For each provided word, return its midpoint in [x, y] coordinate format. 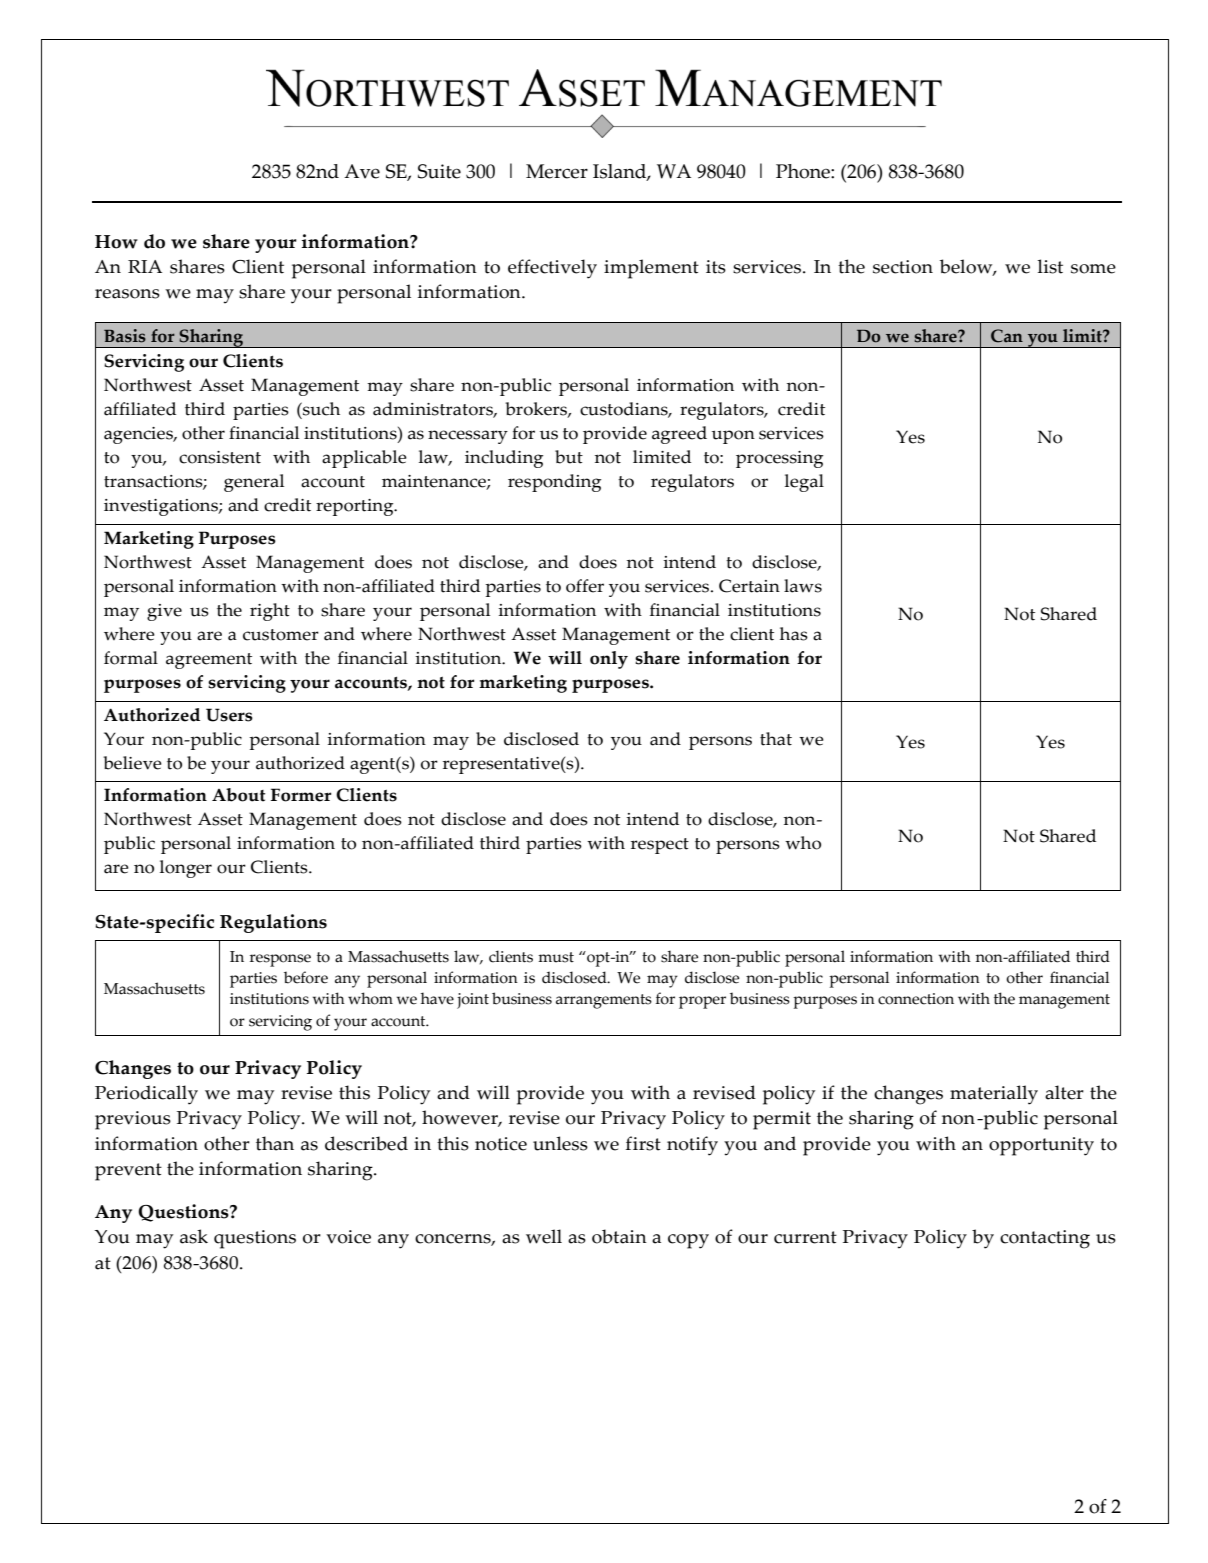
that [776, 739]
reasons [127, 294]
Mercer [557, 171]
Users [229, 715]
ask [194, 1236]
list [1050, 266]
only [609, 660]
